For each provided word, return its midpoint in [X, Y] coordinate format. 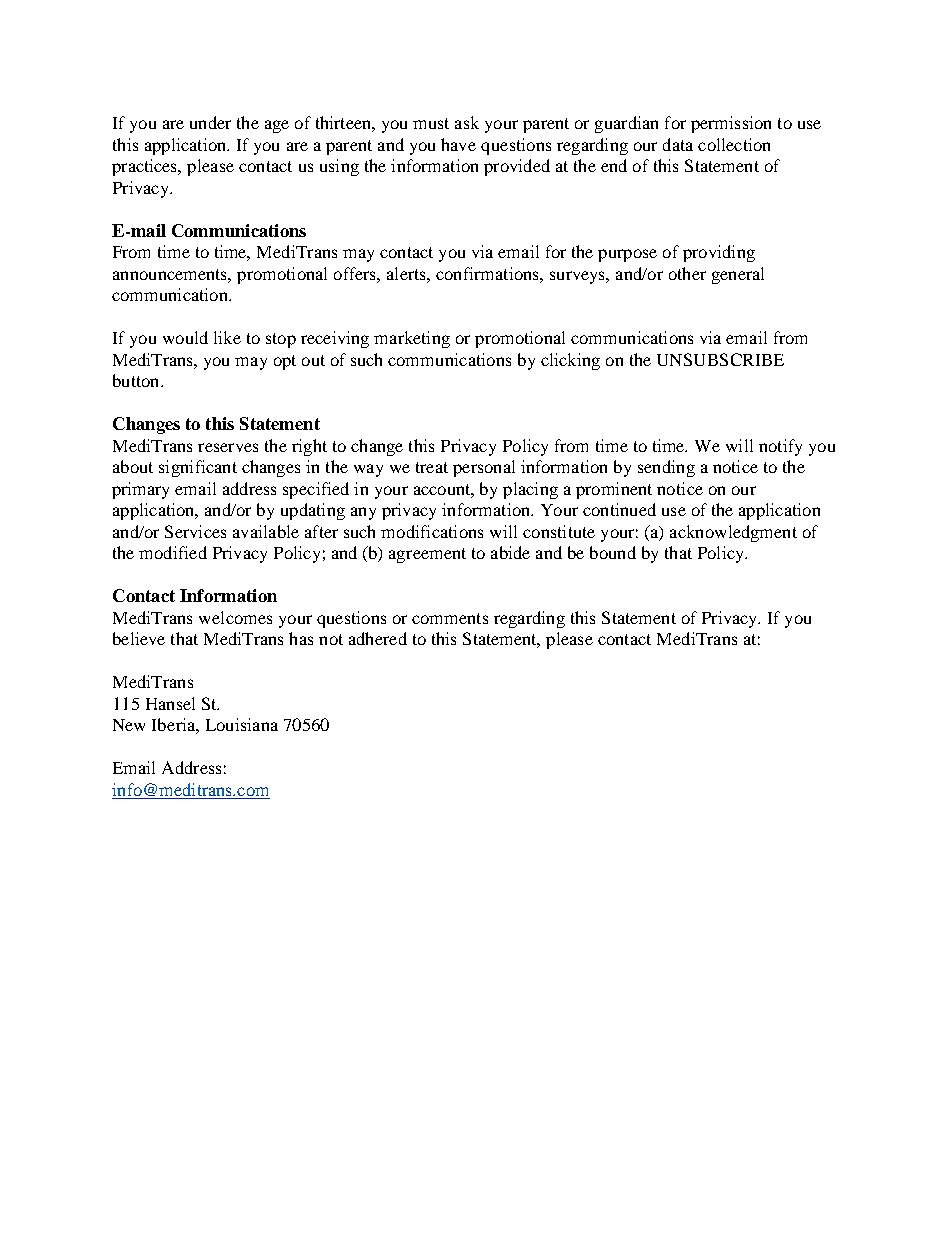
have [458, 144]
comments [450, 618]
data [678, 144]
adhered [378, 638]
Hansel [170, 703]
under [210, 122]
